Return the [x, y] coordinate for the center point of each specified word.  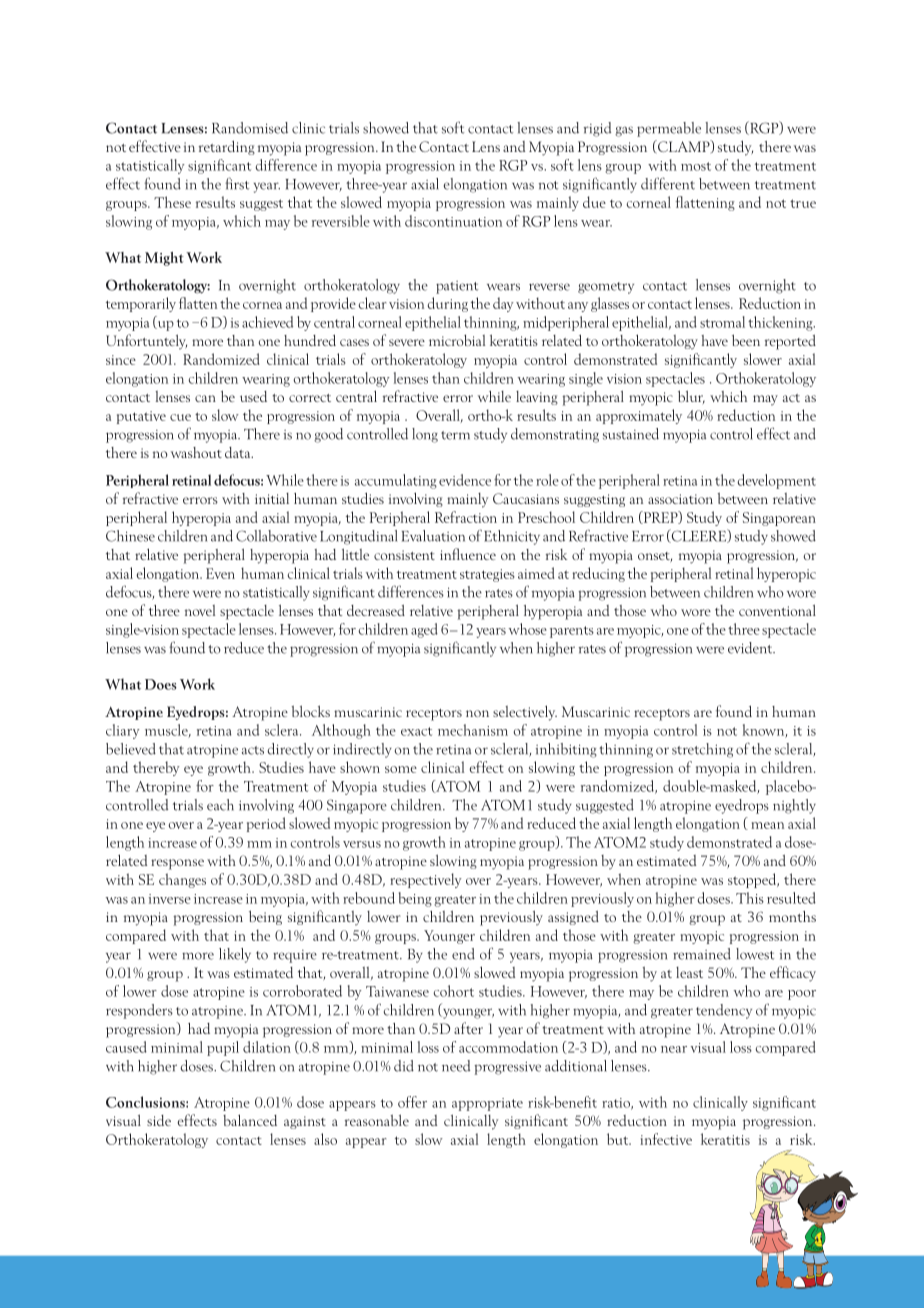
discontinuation [453, 221]
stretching [702, 750]
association [680, 499]
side [159, 1120]
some [401, 769]
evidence [465, 480]
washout [196, 452]
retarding [227, 147]
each [220, 805]
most [696, 166]
